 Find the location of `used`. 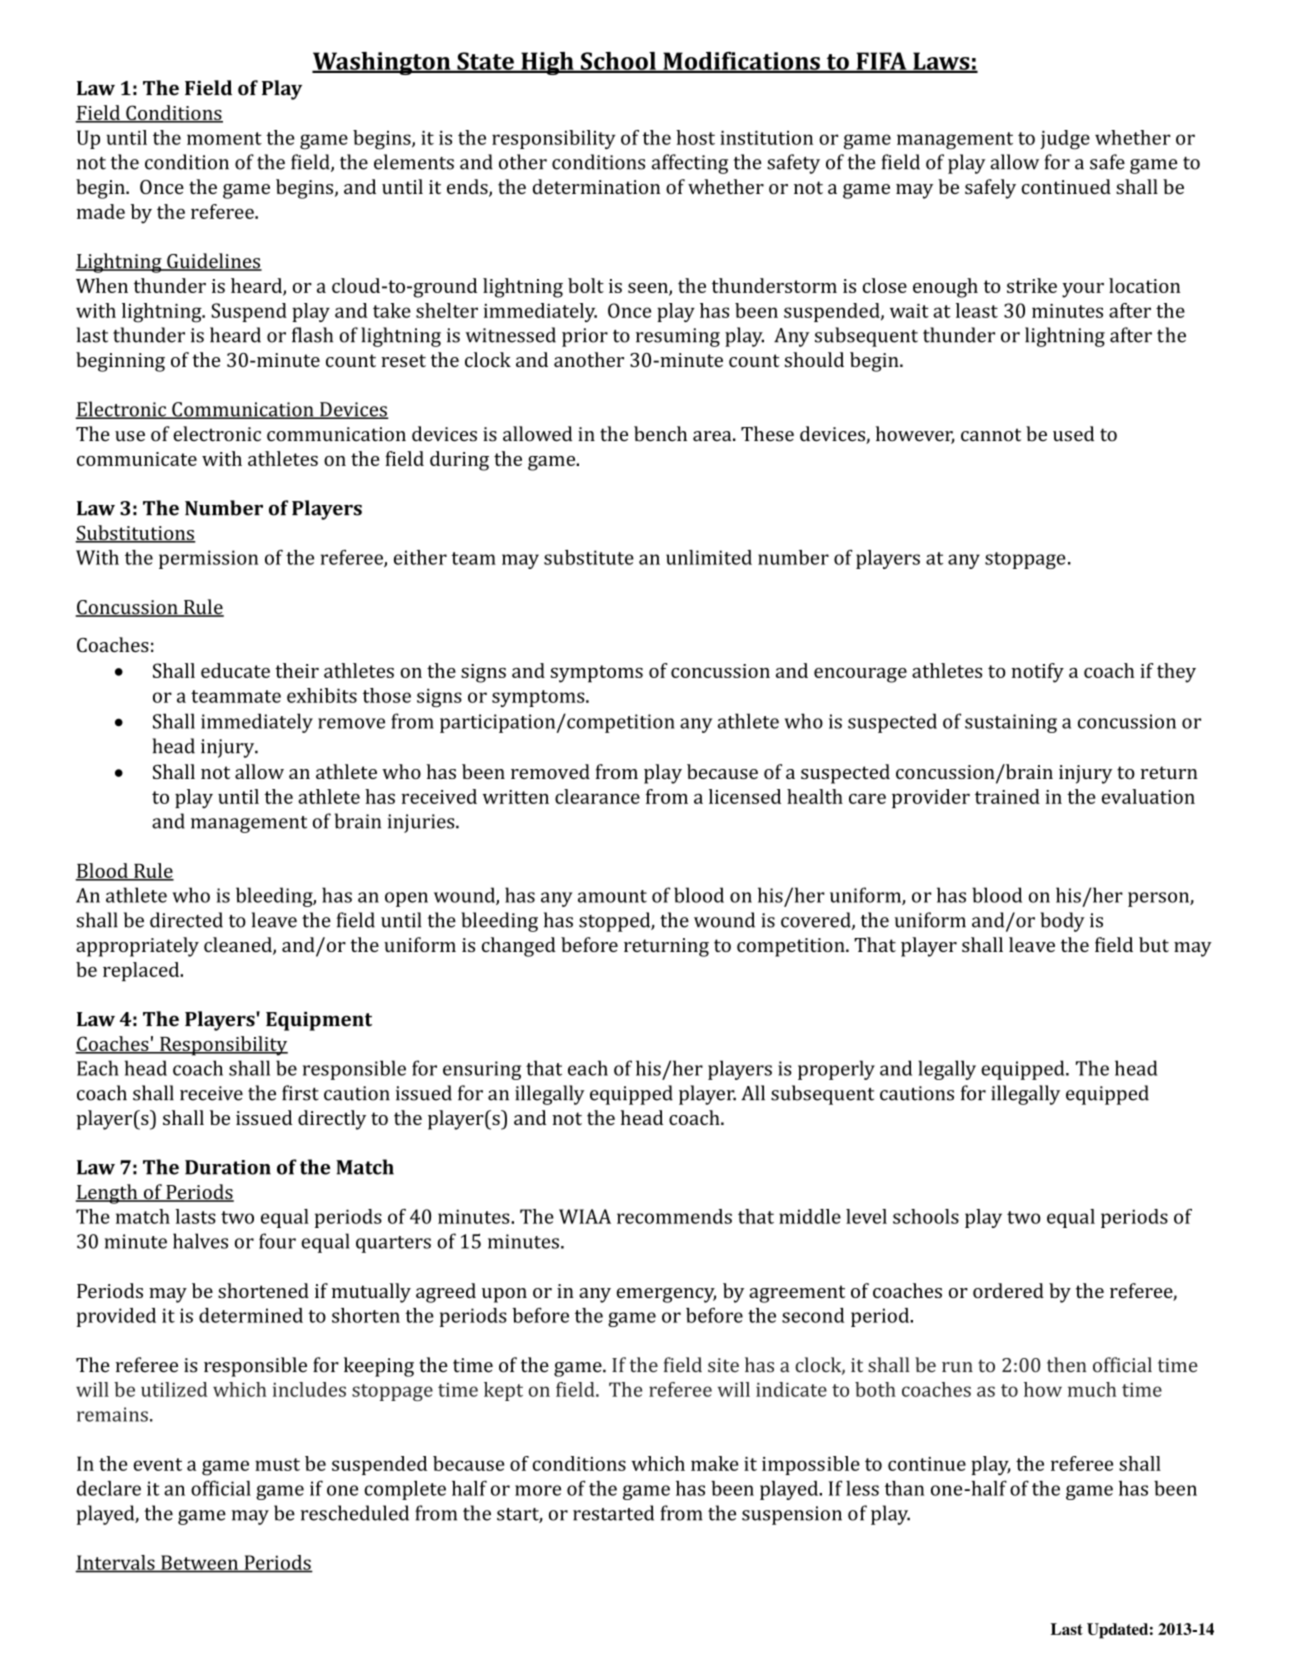

used is located at coordinates (1073, 434).
